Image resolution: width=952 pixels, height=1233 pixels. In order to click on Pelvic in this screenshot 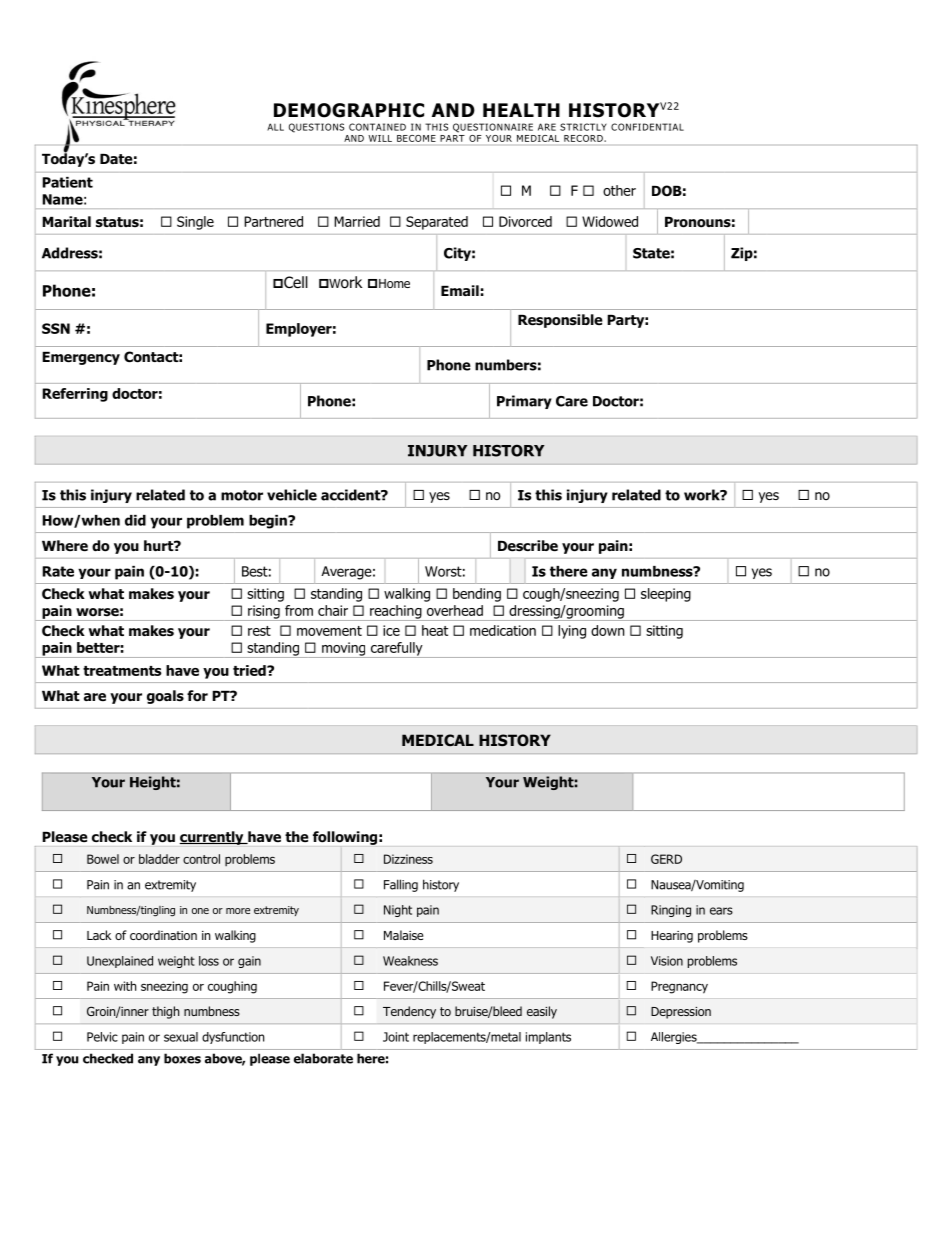, I will do `click(102, 1037)`.
